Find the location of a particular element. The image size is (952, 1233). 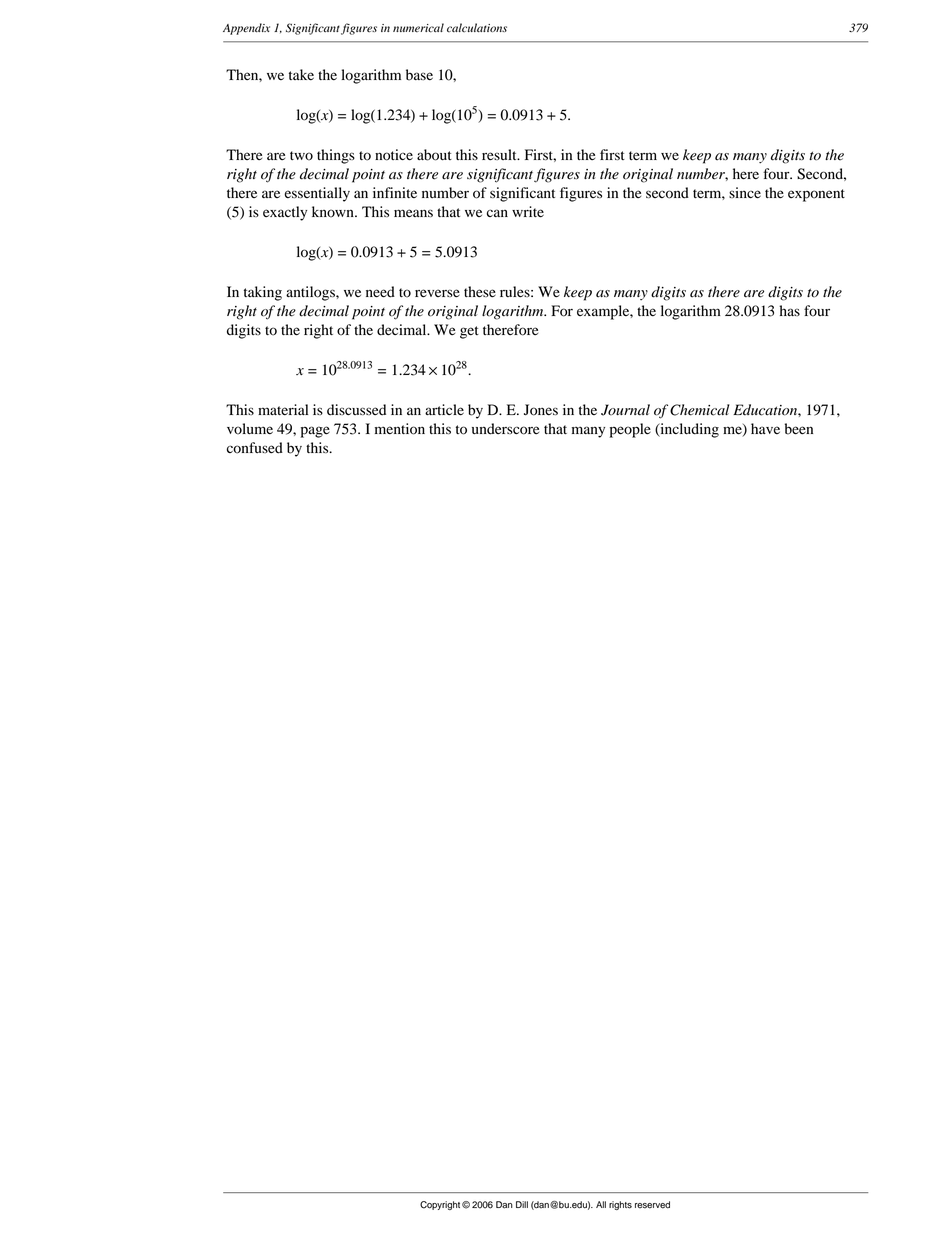

since is located at coordinates (745, 193).
